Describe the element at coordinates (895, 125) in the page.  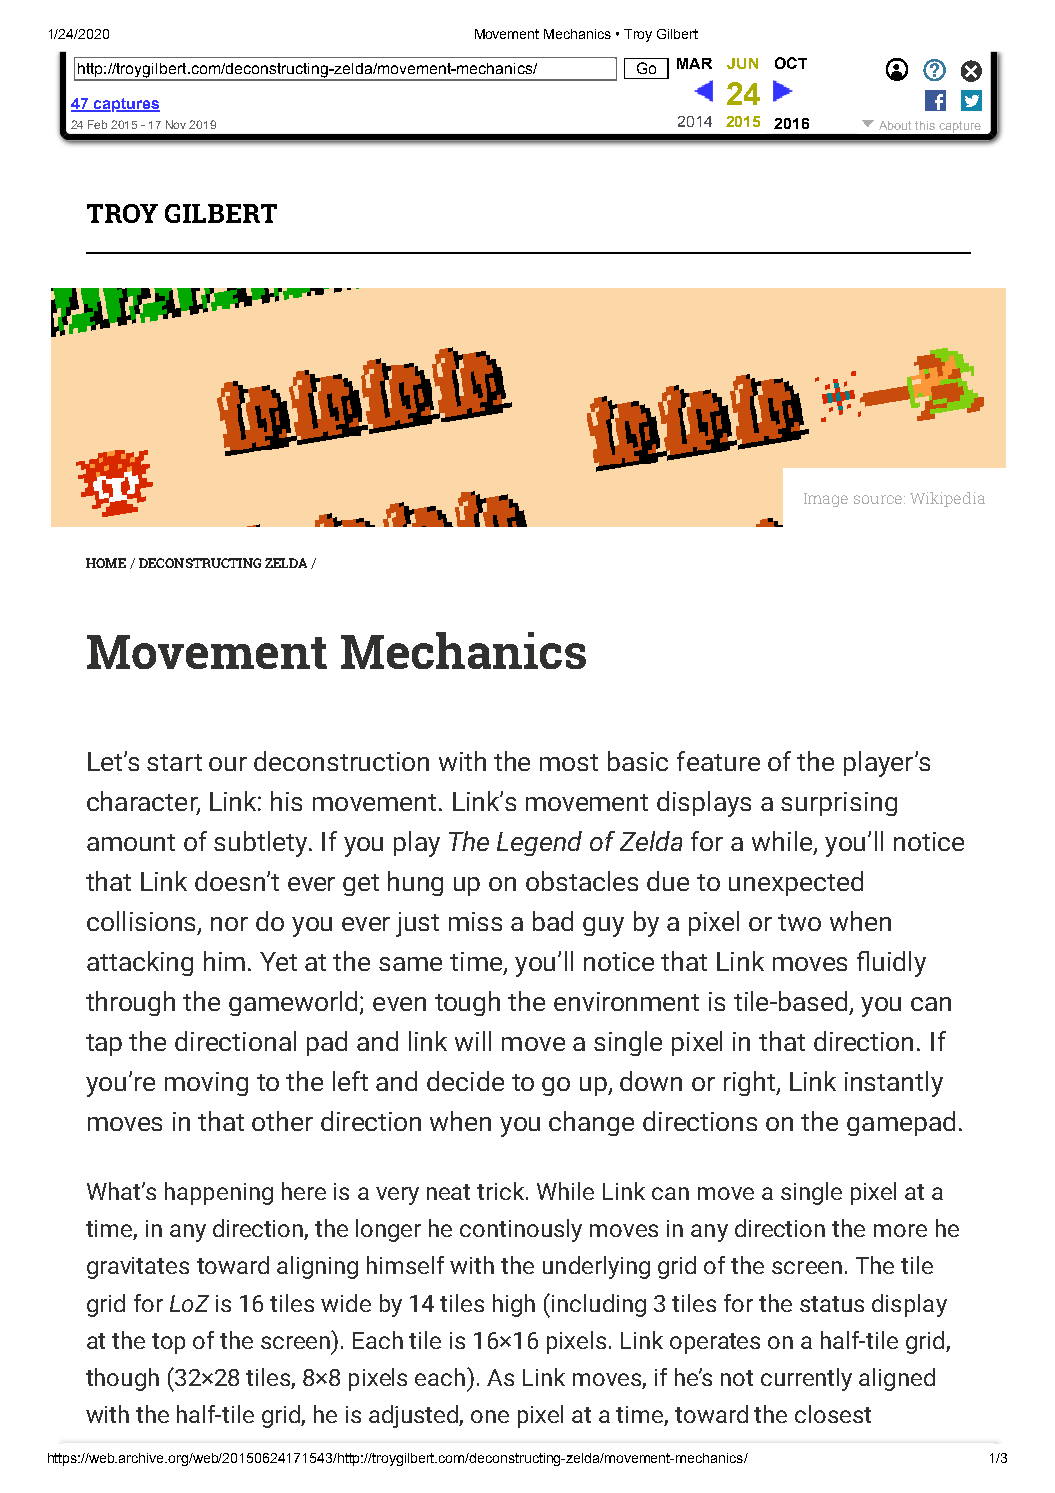
I see `About` at that location.
